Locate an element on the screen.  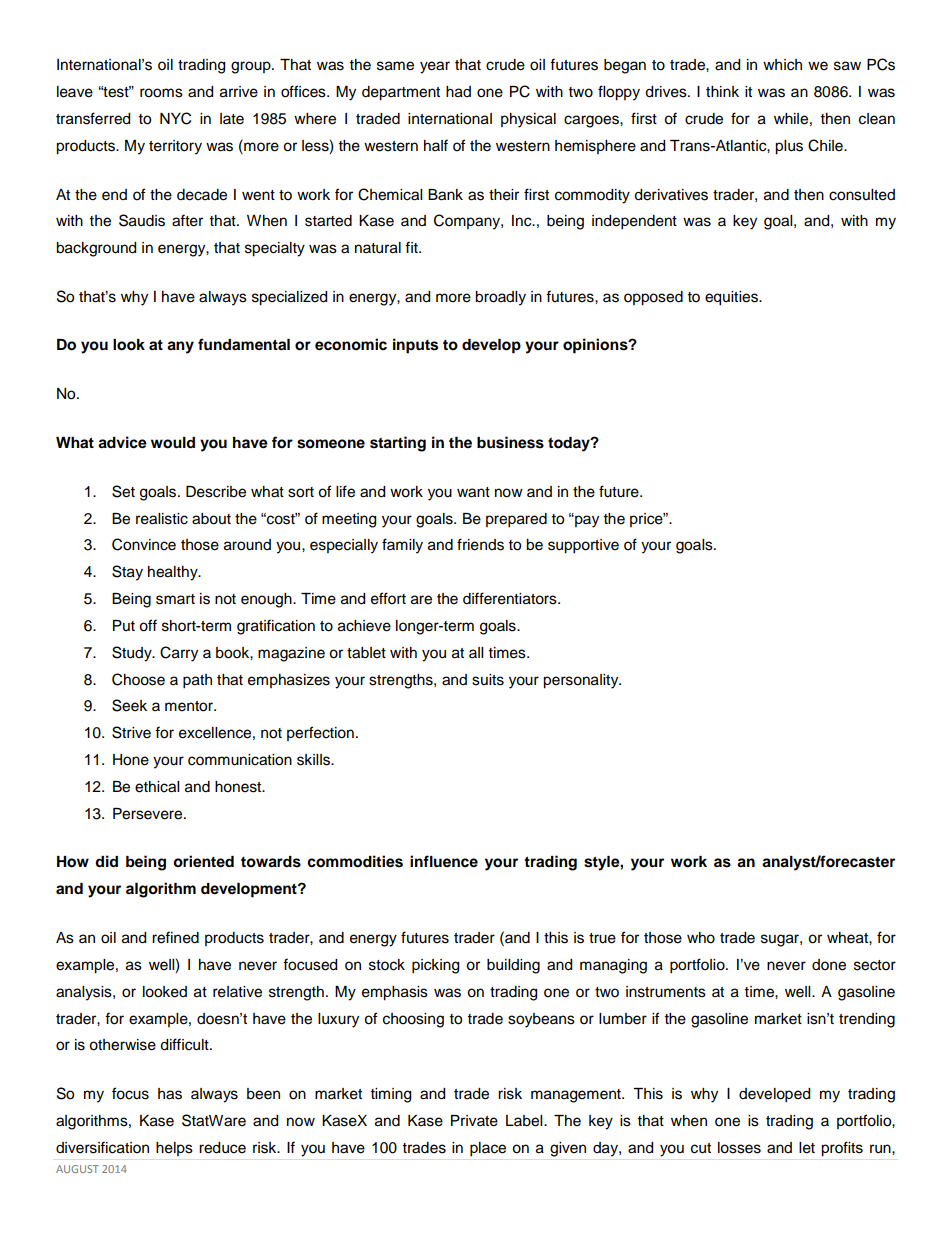
personality is located at coordinates (582, 681).
